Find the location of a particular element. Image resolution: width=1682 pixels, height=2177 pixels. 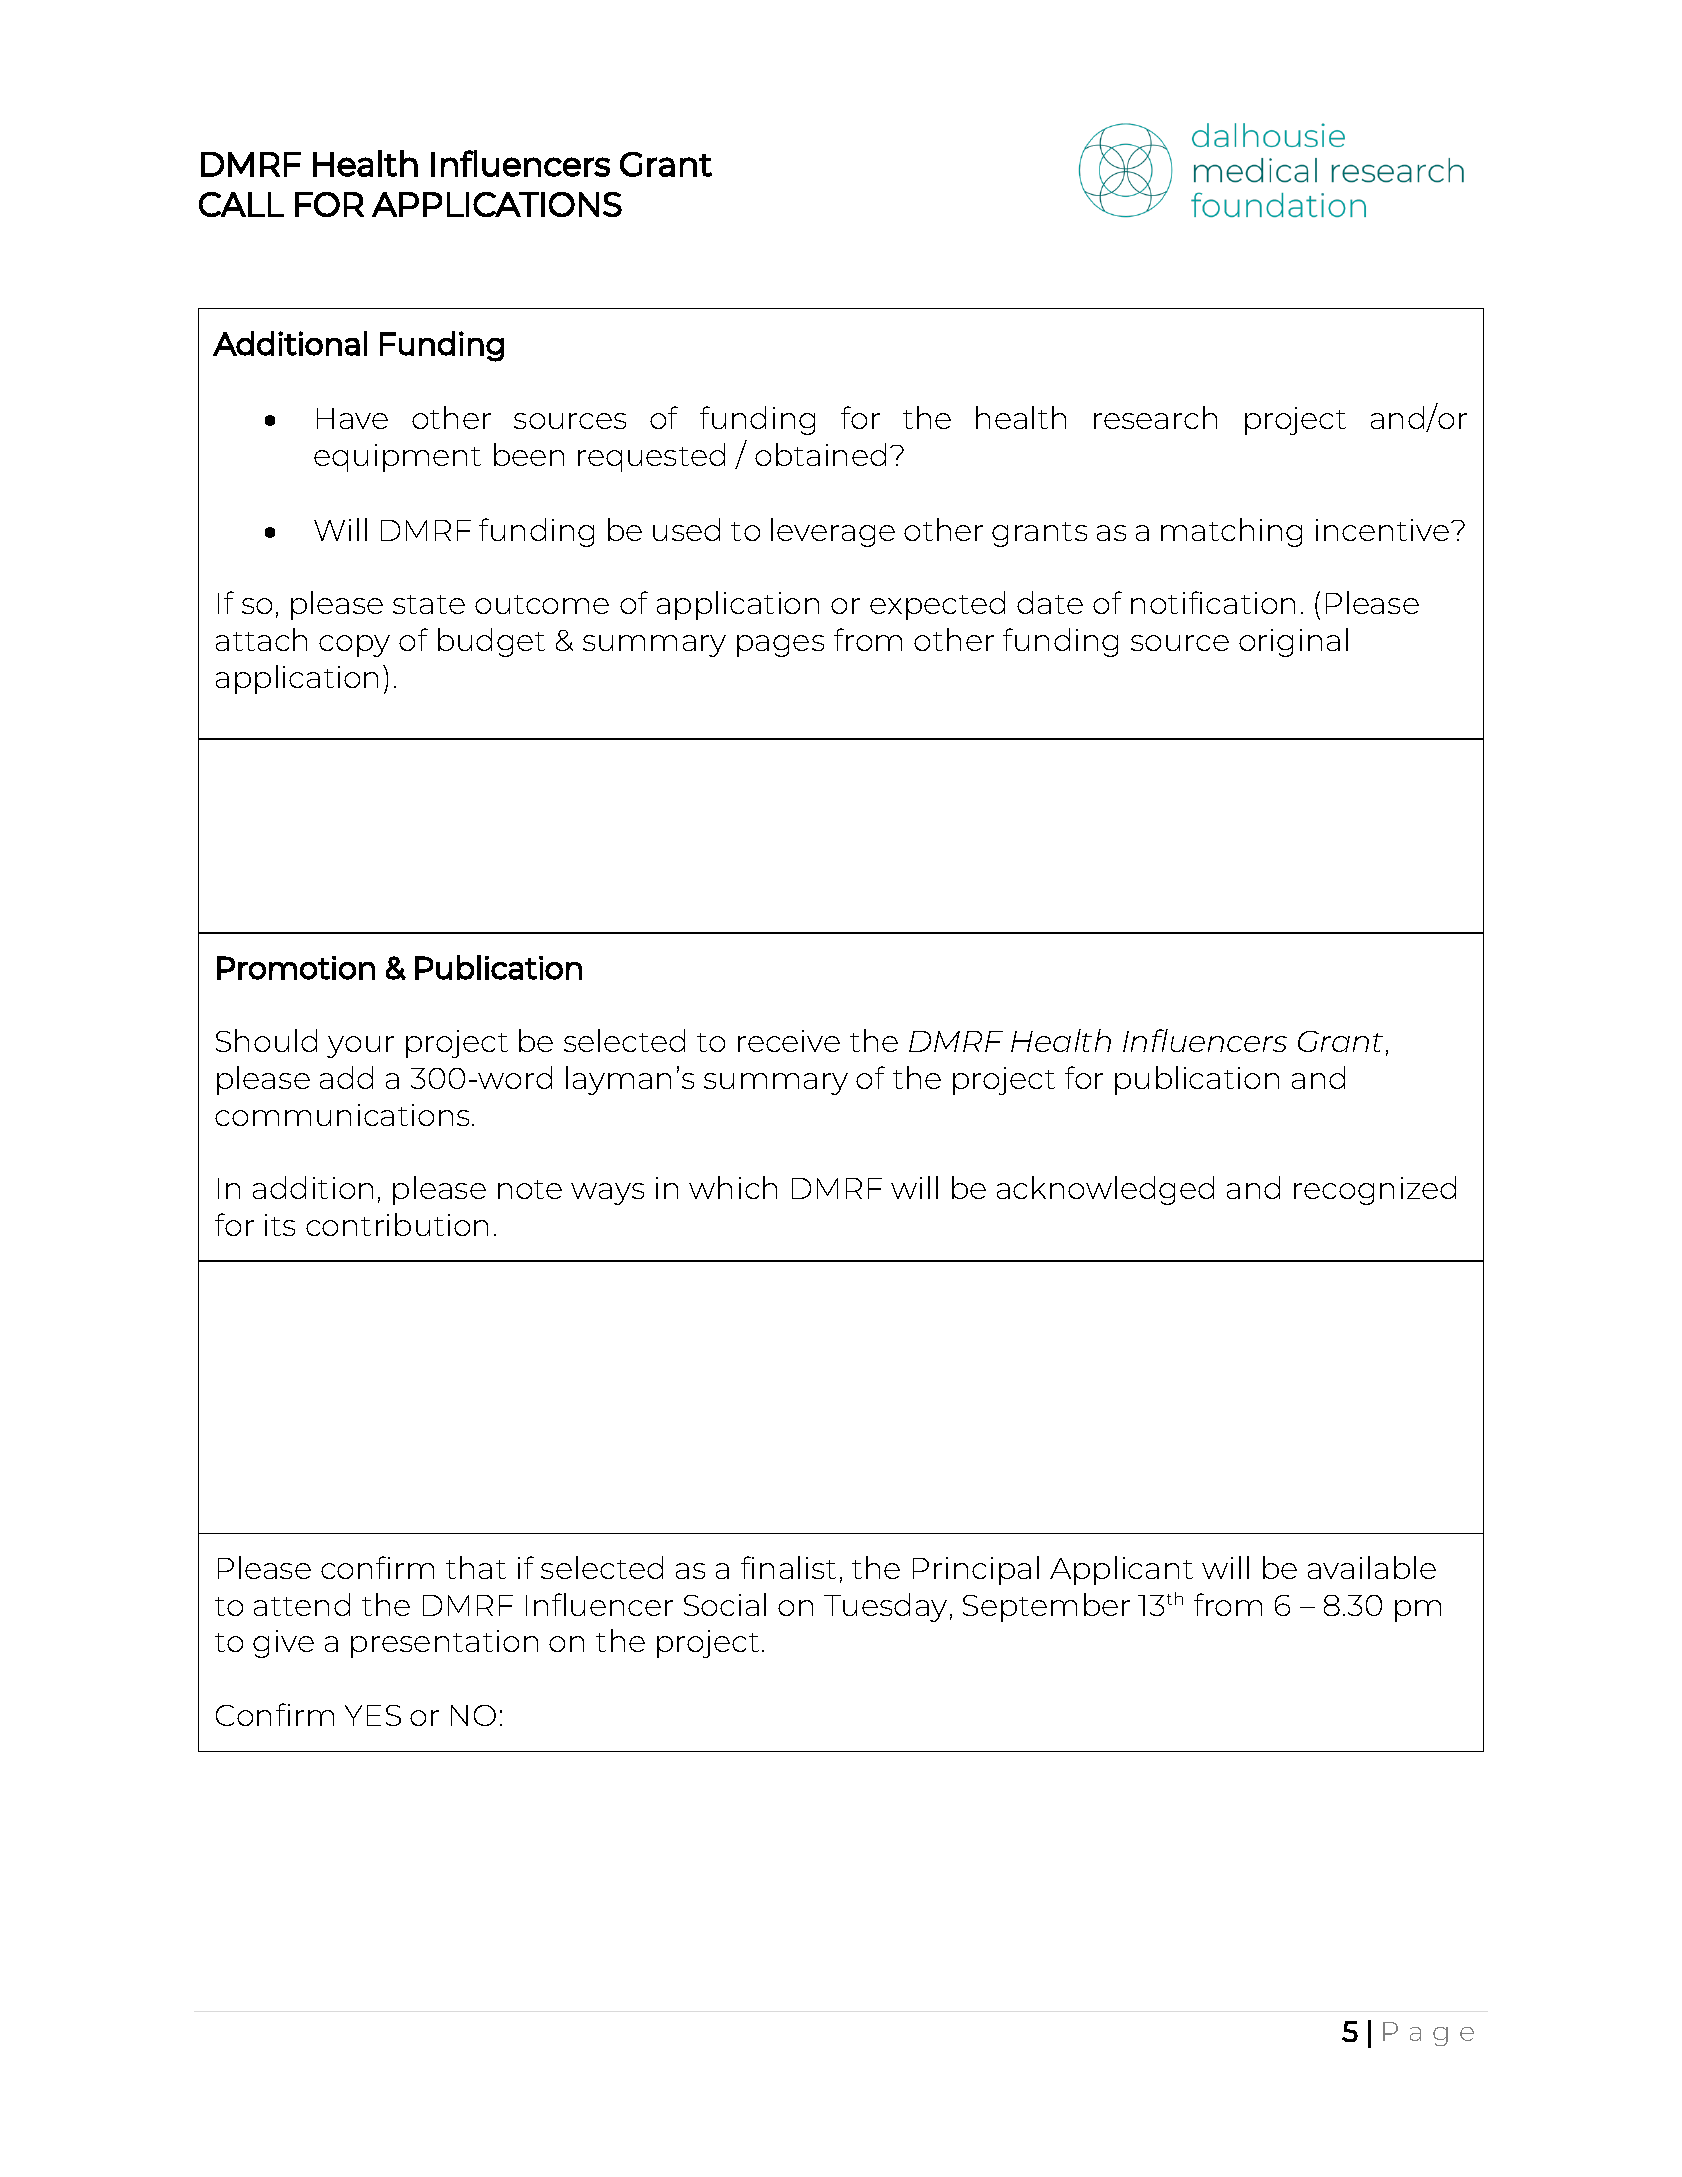

recognized is located at coordinates (1375, 1190).
